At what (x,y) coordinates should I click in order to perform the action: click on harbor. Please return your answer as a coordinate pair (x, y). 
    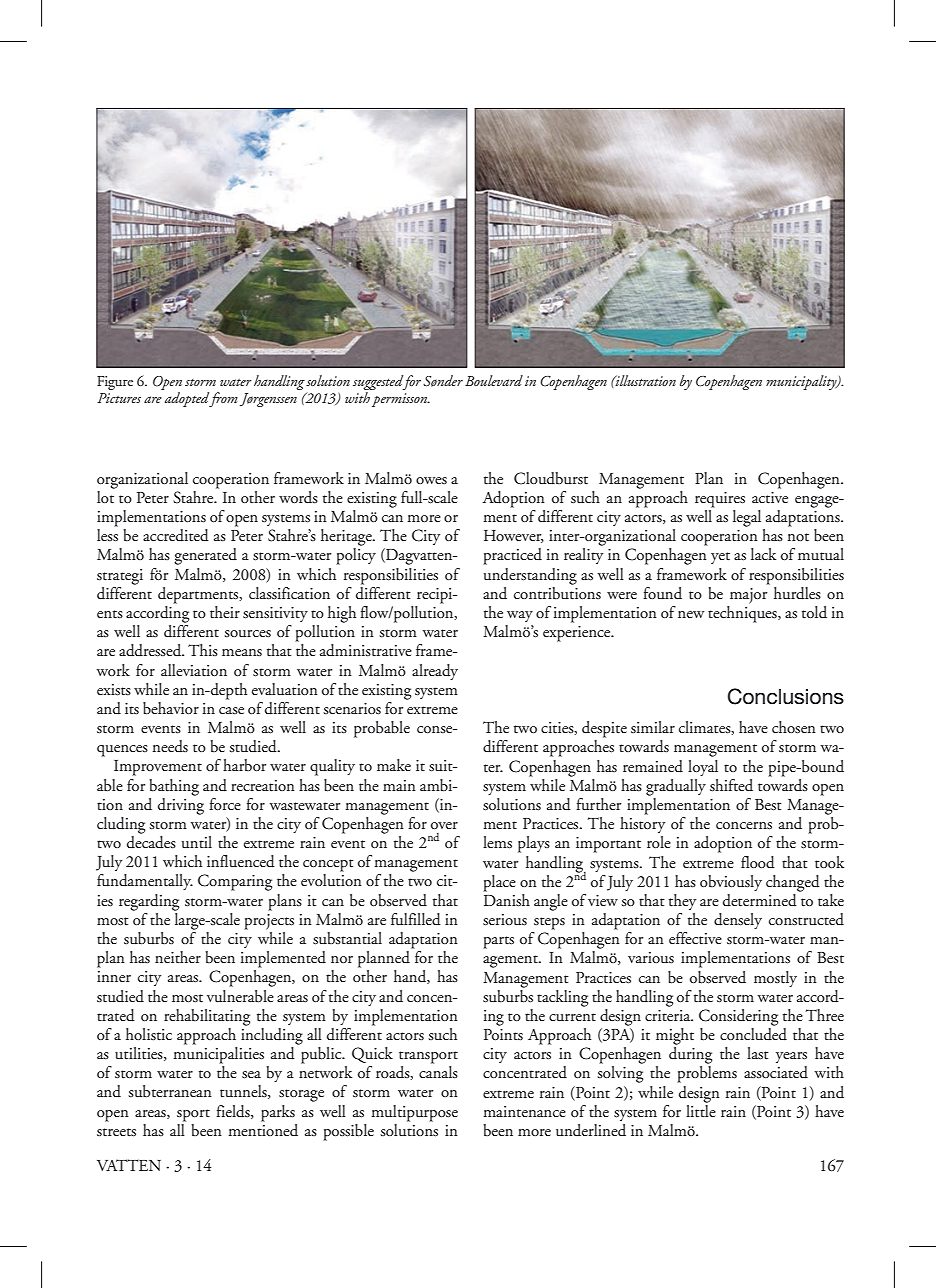
    Looking at the image, I should click on (244, 765).
